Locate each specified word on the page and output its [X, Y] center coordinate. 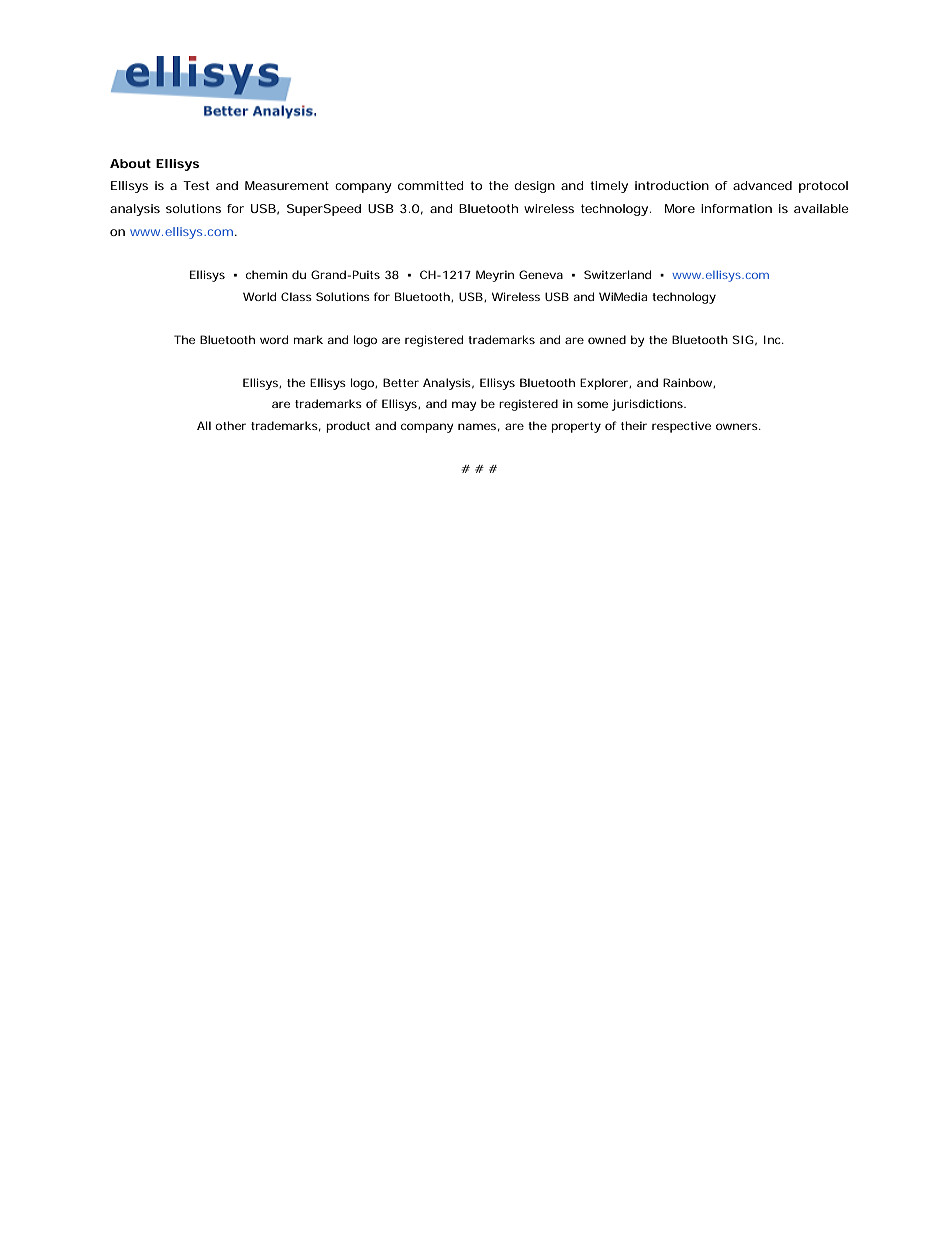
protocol [823, 187]
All [204, 425]
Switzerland [617, 274]
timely [609, 187]
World [259, 296]
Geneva [541, 274]
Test [196, 185]
